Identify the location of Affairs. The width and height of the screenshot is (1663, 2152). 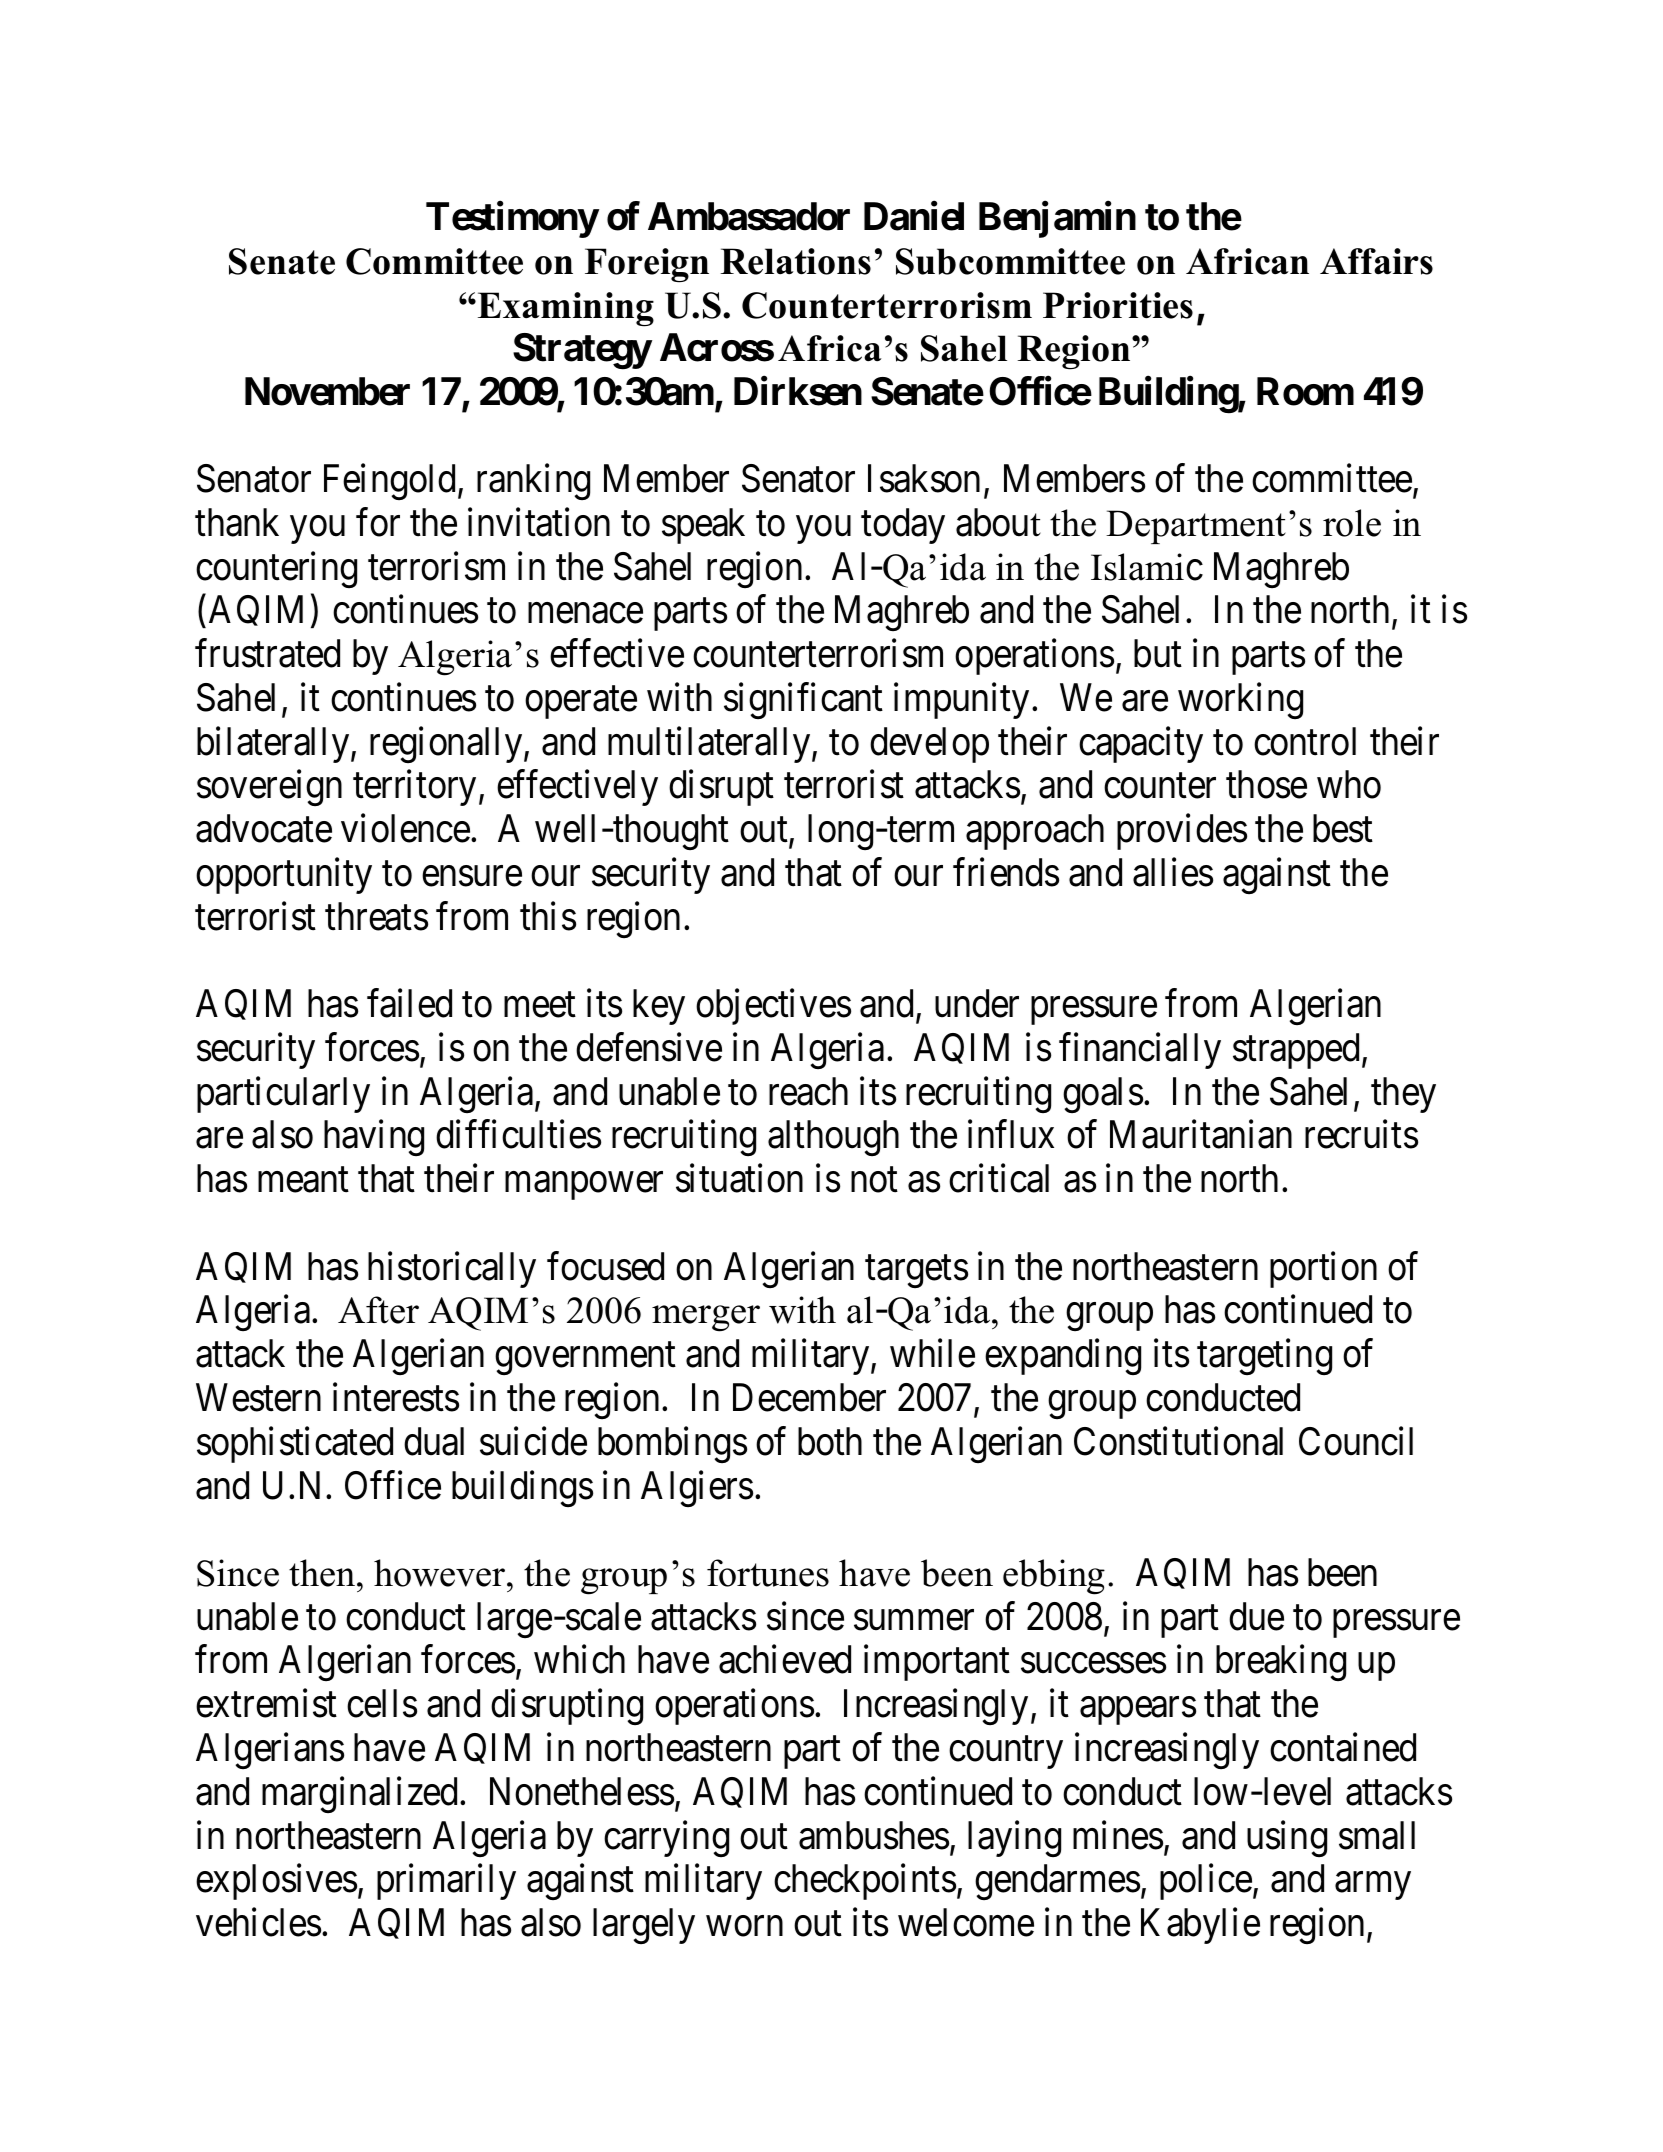
(1376, 261).
